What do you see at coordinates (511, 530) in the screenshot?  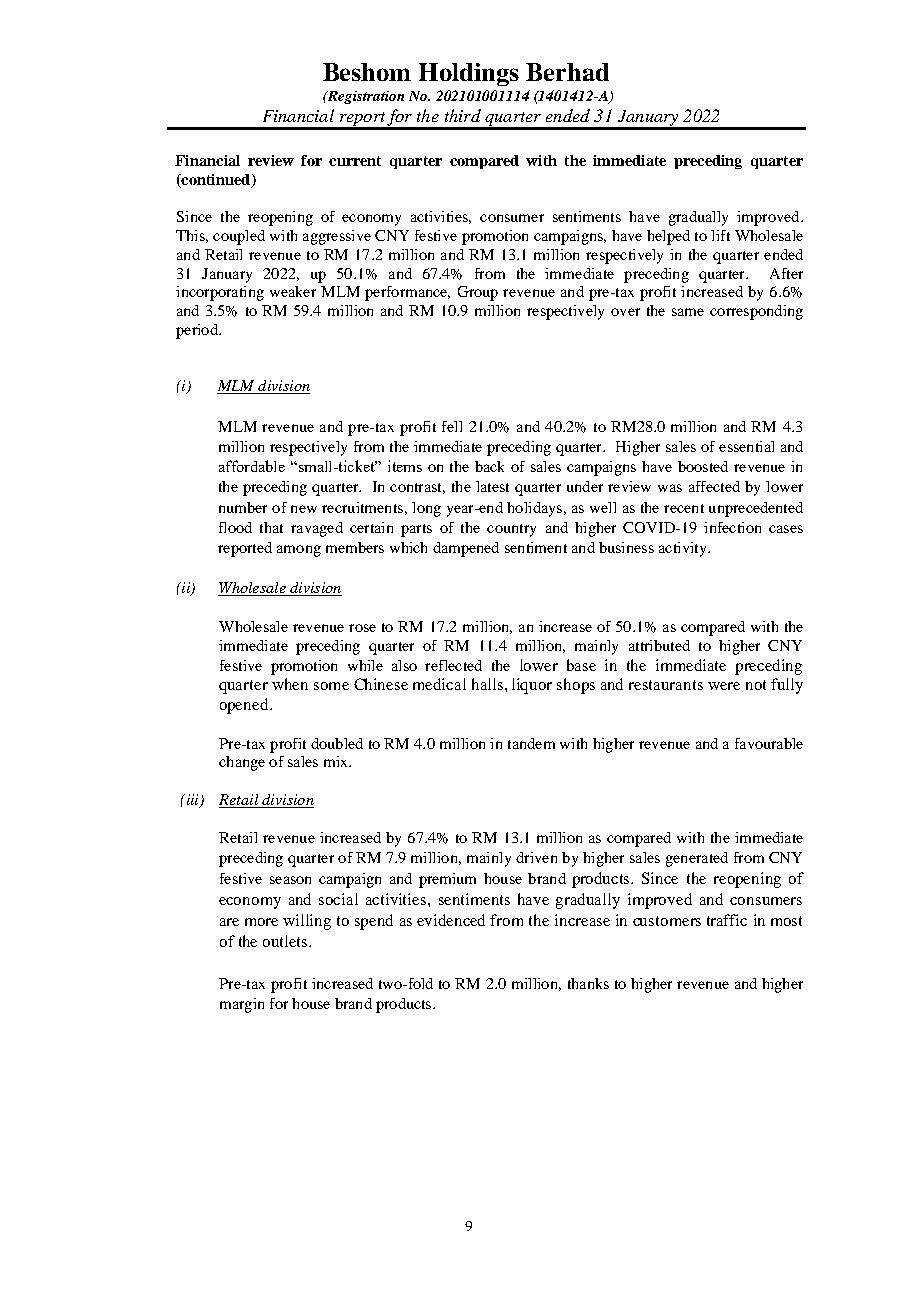 I see `country` at bounding box center [511, 530].
